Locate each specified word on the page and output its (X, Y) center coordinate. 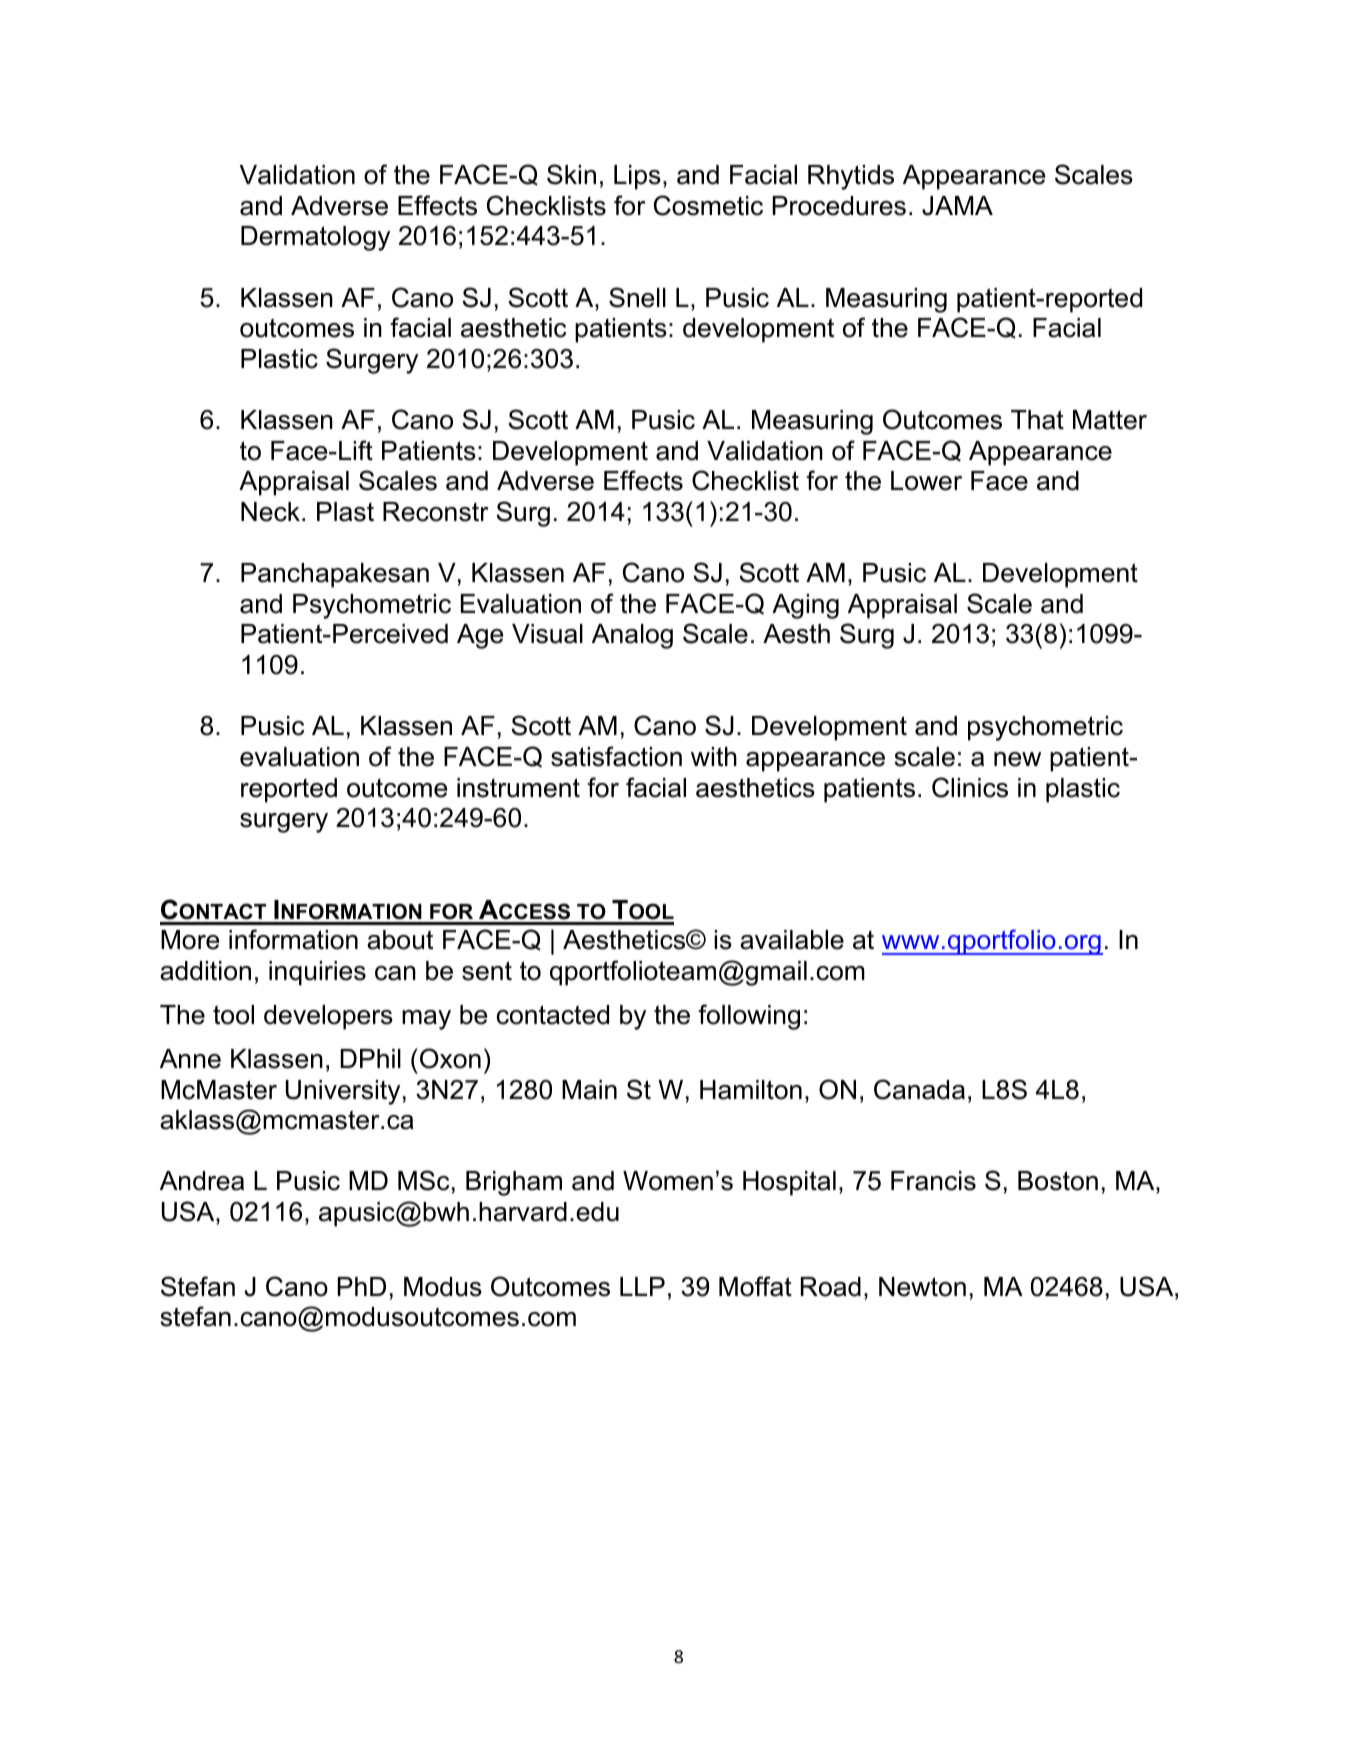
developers (328, 1017)
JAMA (957, 206)
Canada (919, 1089)
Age (480, 636)
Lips (637, 177)
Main (589, 1090)
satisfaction (616, 756)
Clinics (970, 787)
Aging (805, 606)
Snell (637, 297)
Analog (632, 636)
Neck (272, 512)
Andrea (202, 1181)
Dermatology (315, 238)
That (1037, 420)
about (400, 940)
